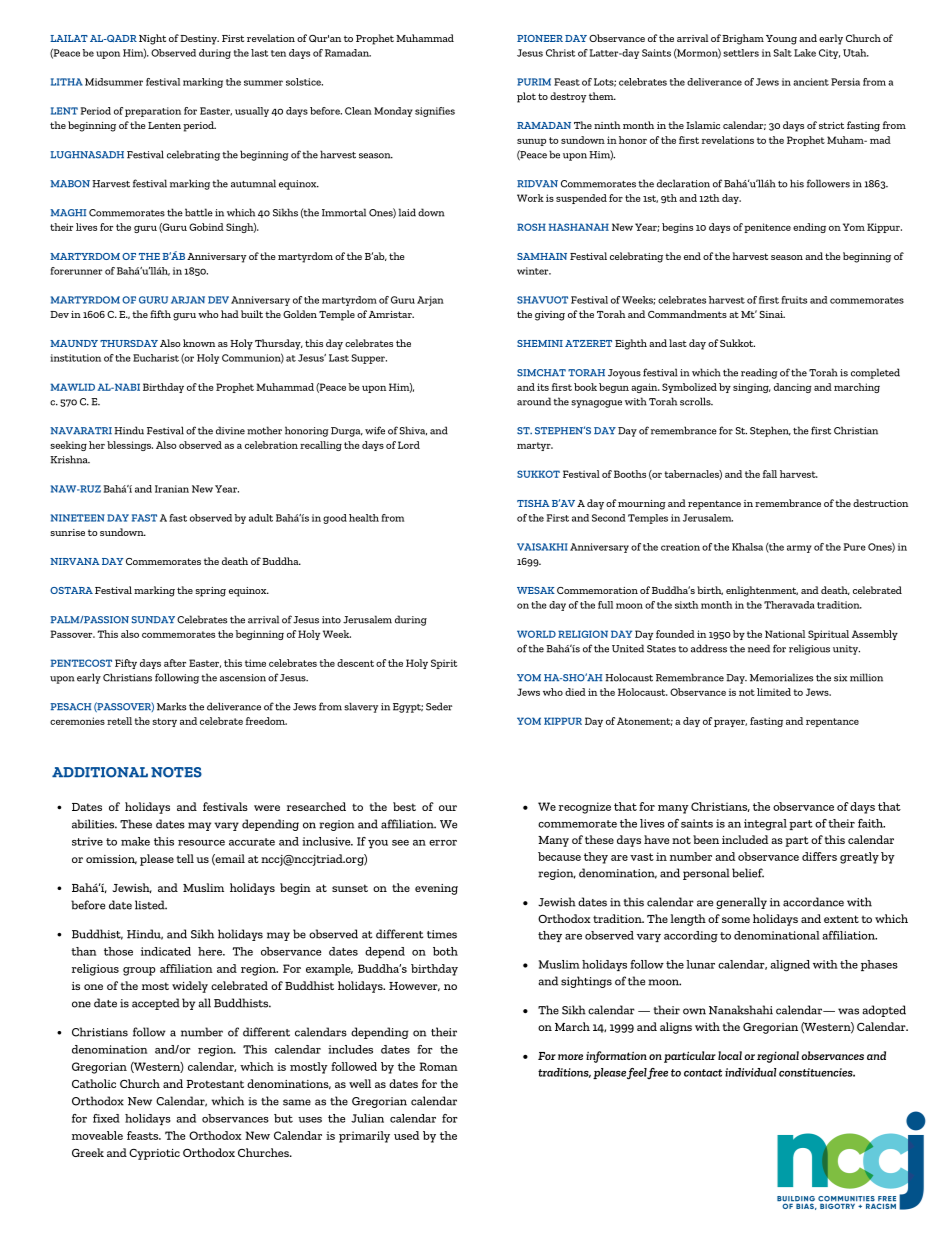  I want to click on Salt, so click(782, 53).
